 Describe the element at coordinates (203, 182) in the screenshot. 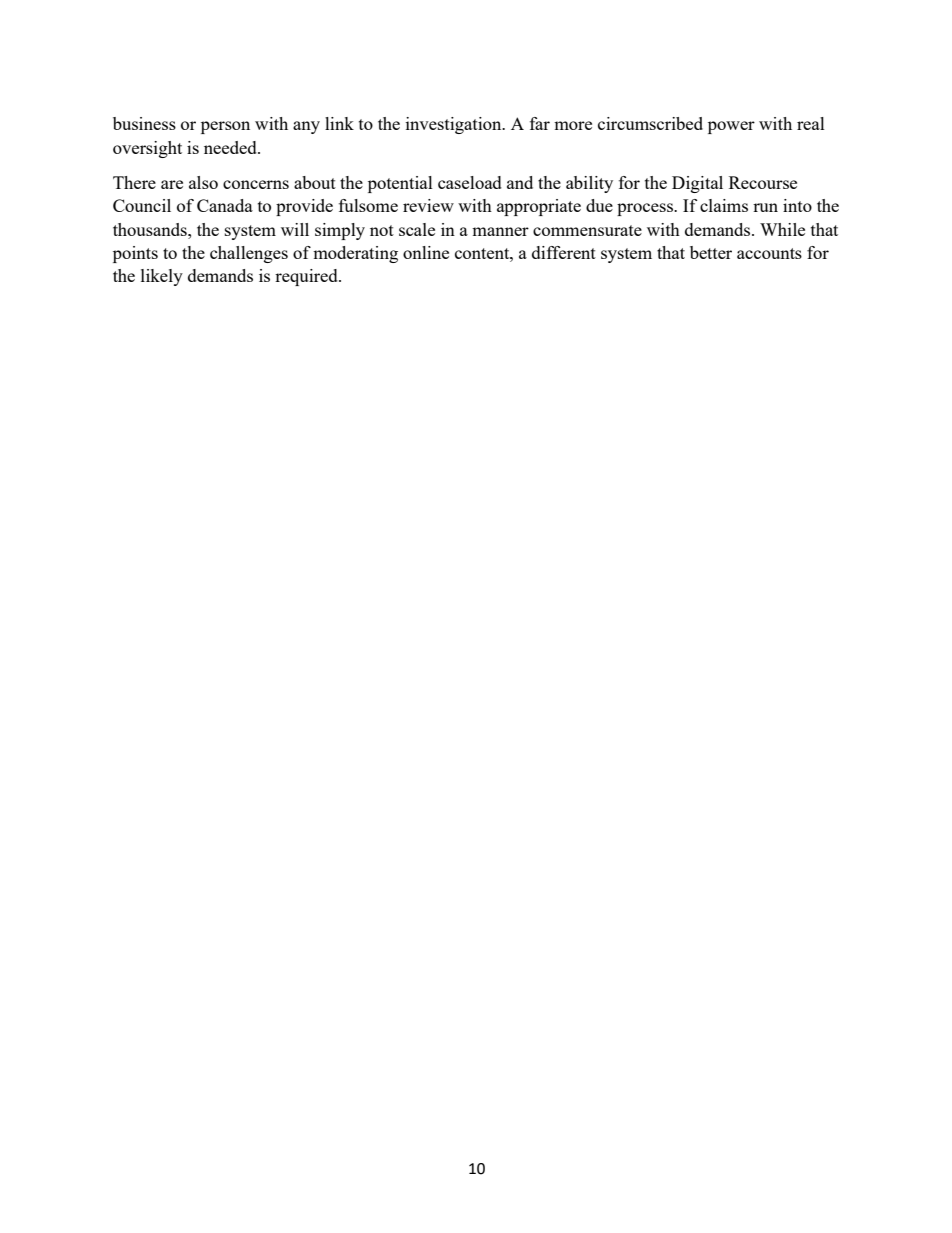

I see `also` at that location.
